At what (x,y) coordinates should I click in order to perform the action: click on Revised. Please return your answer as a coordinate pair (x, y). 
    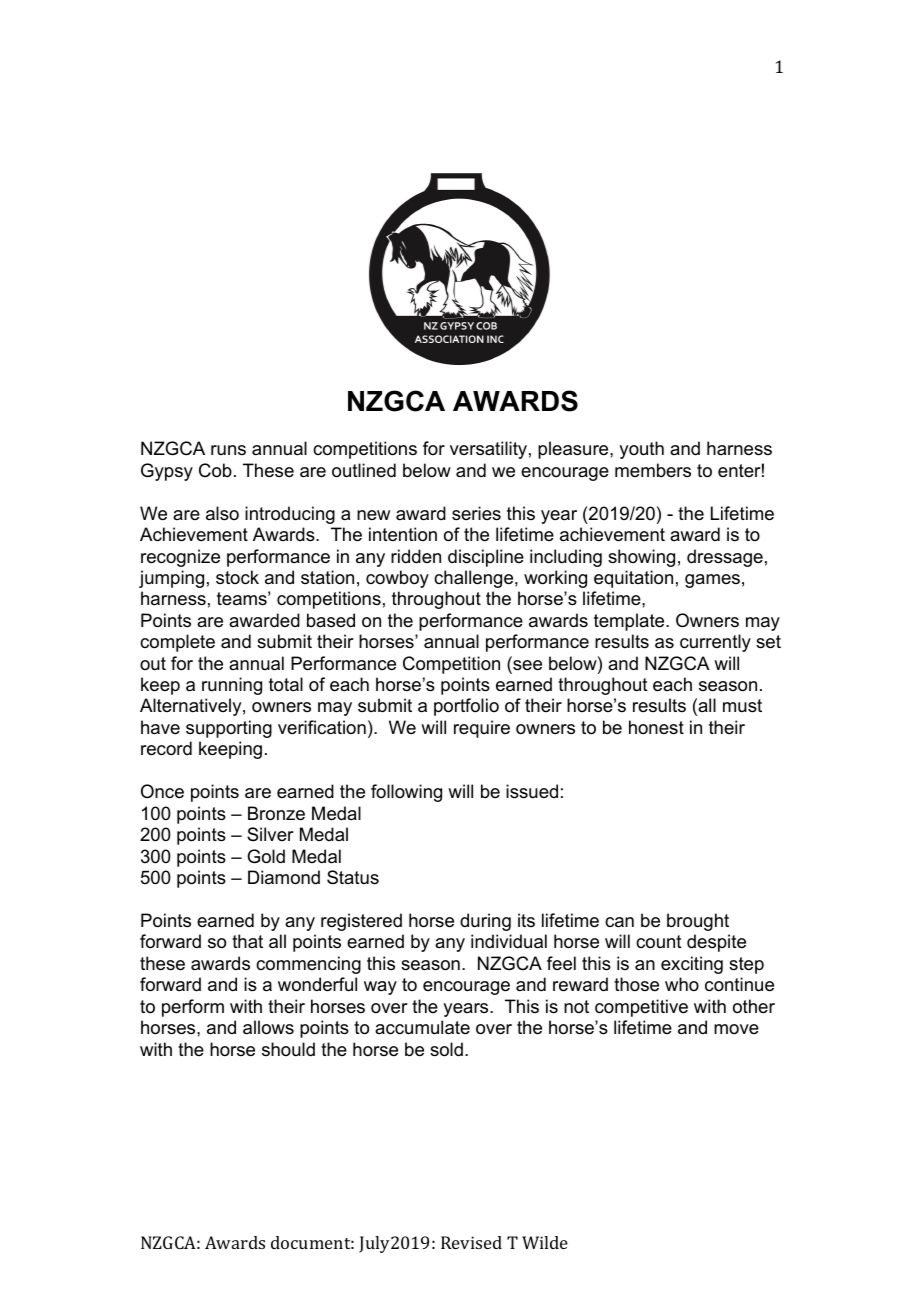
    Looking at the image, I should click on (471, 1242).
